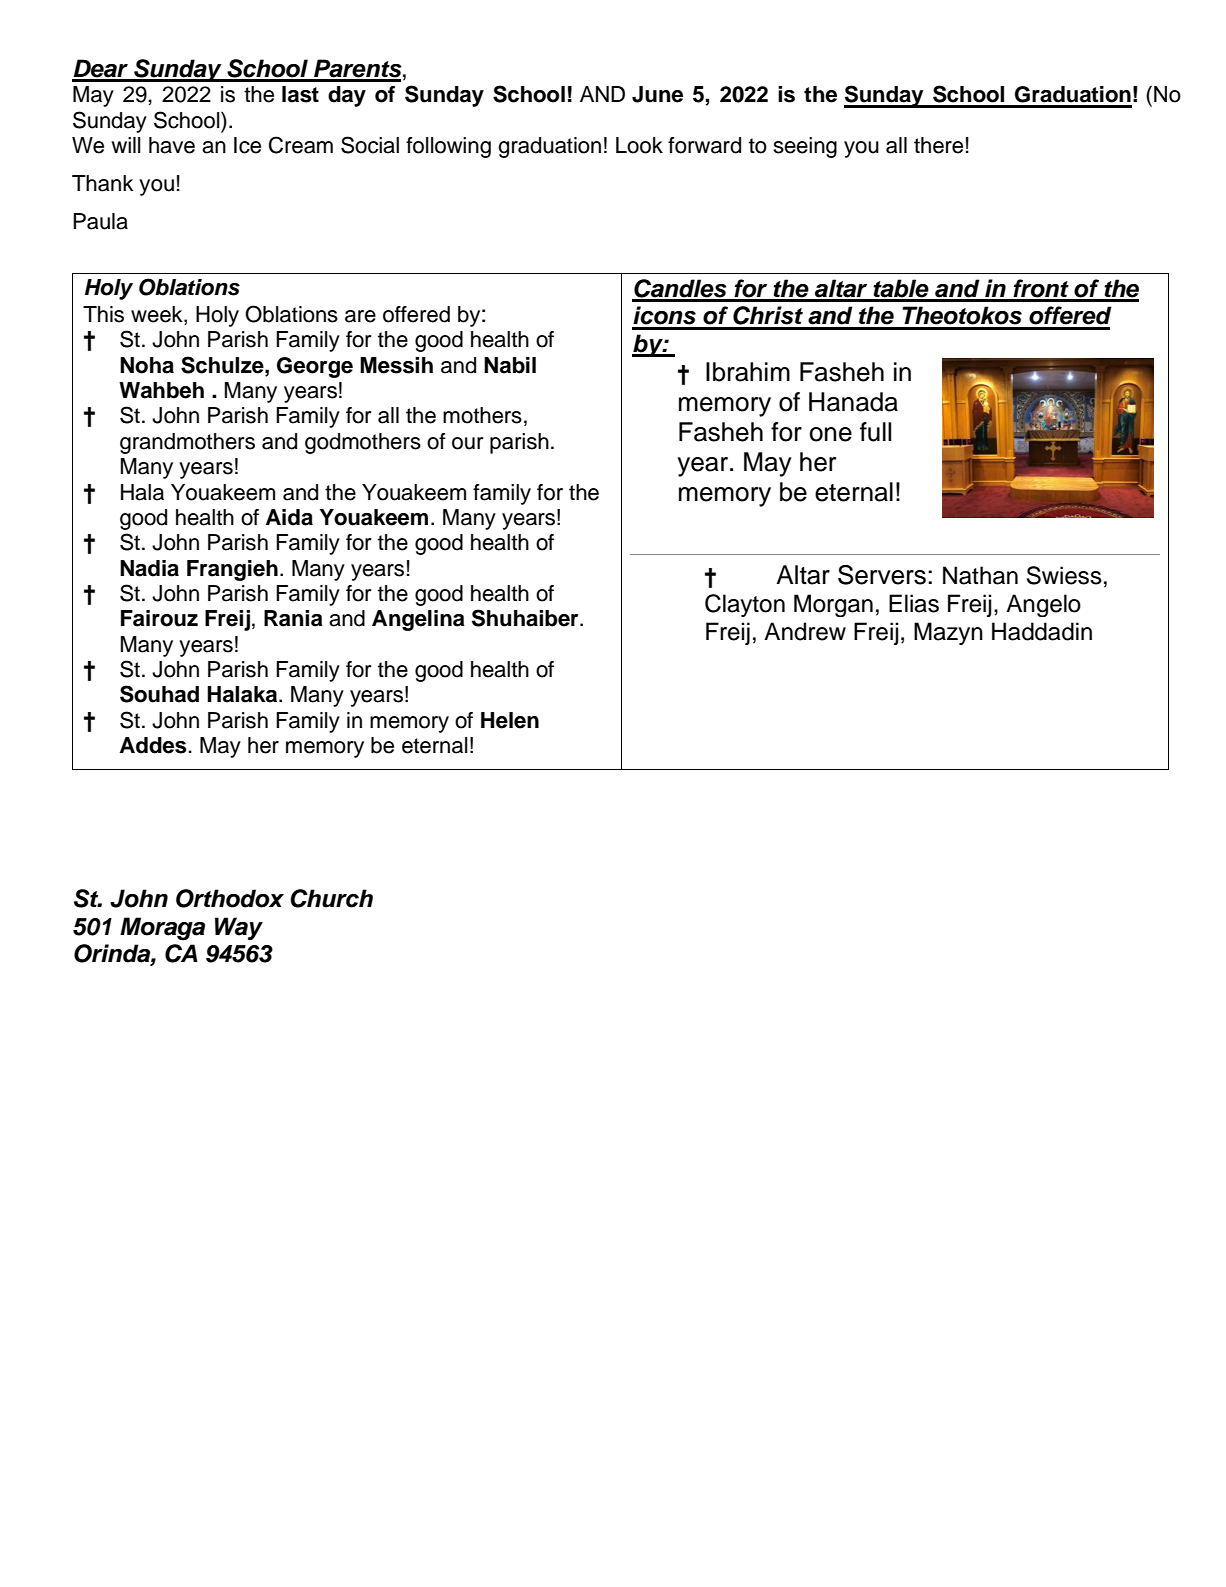 Image resolution: width=1226 pixels, height=1587 pixels. Describe the element at coordinates (468, 443) in the image. I see `our` at that location.
